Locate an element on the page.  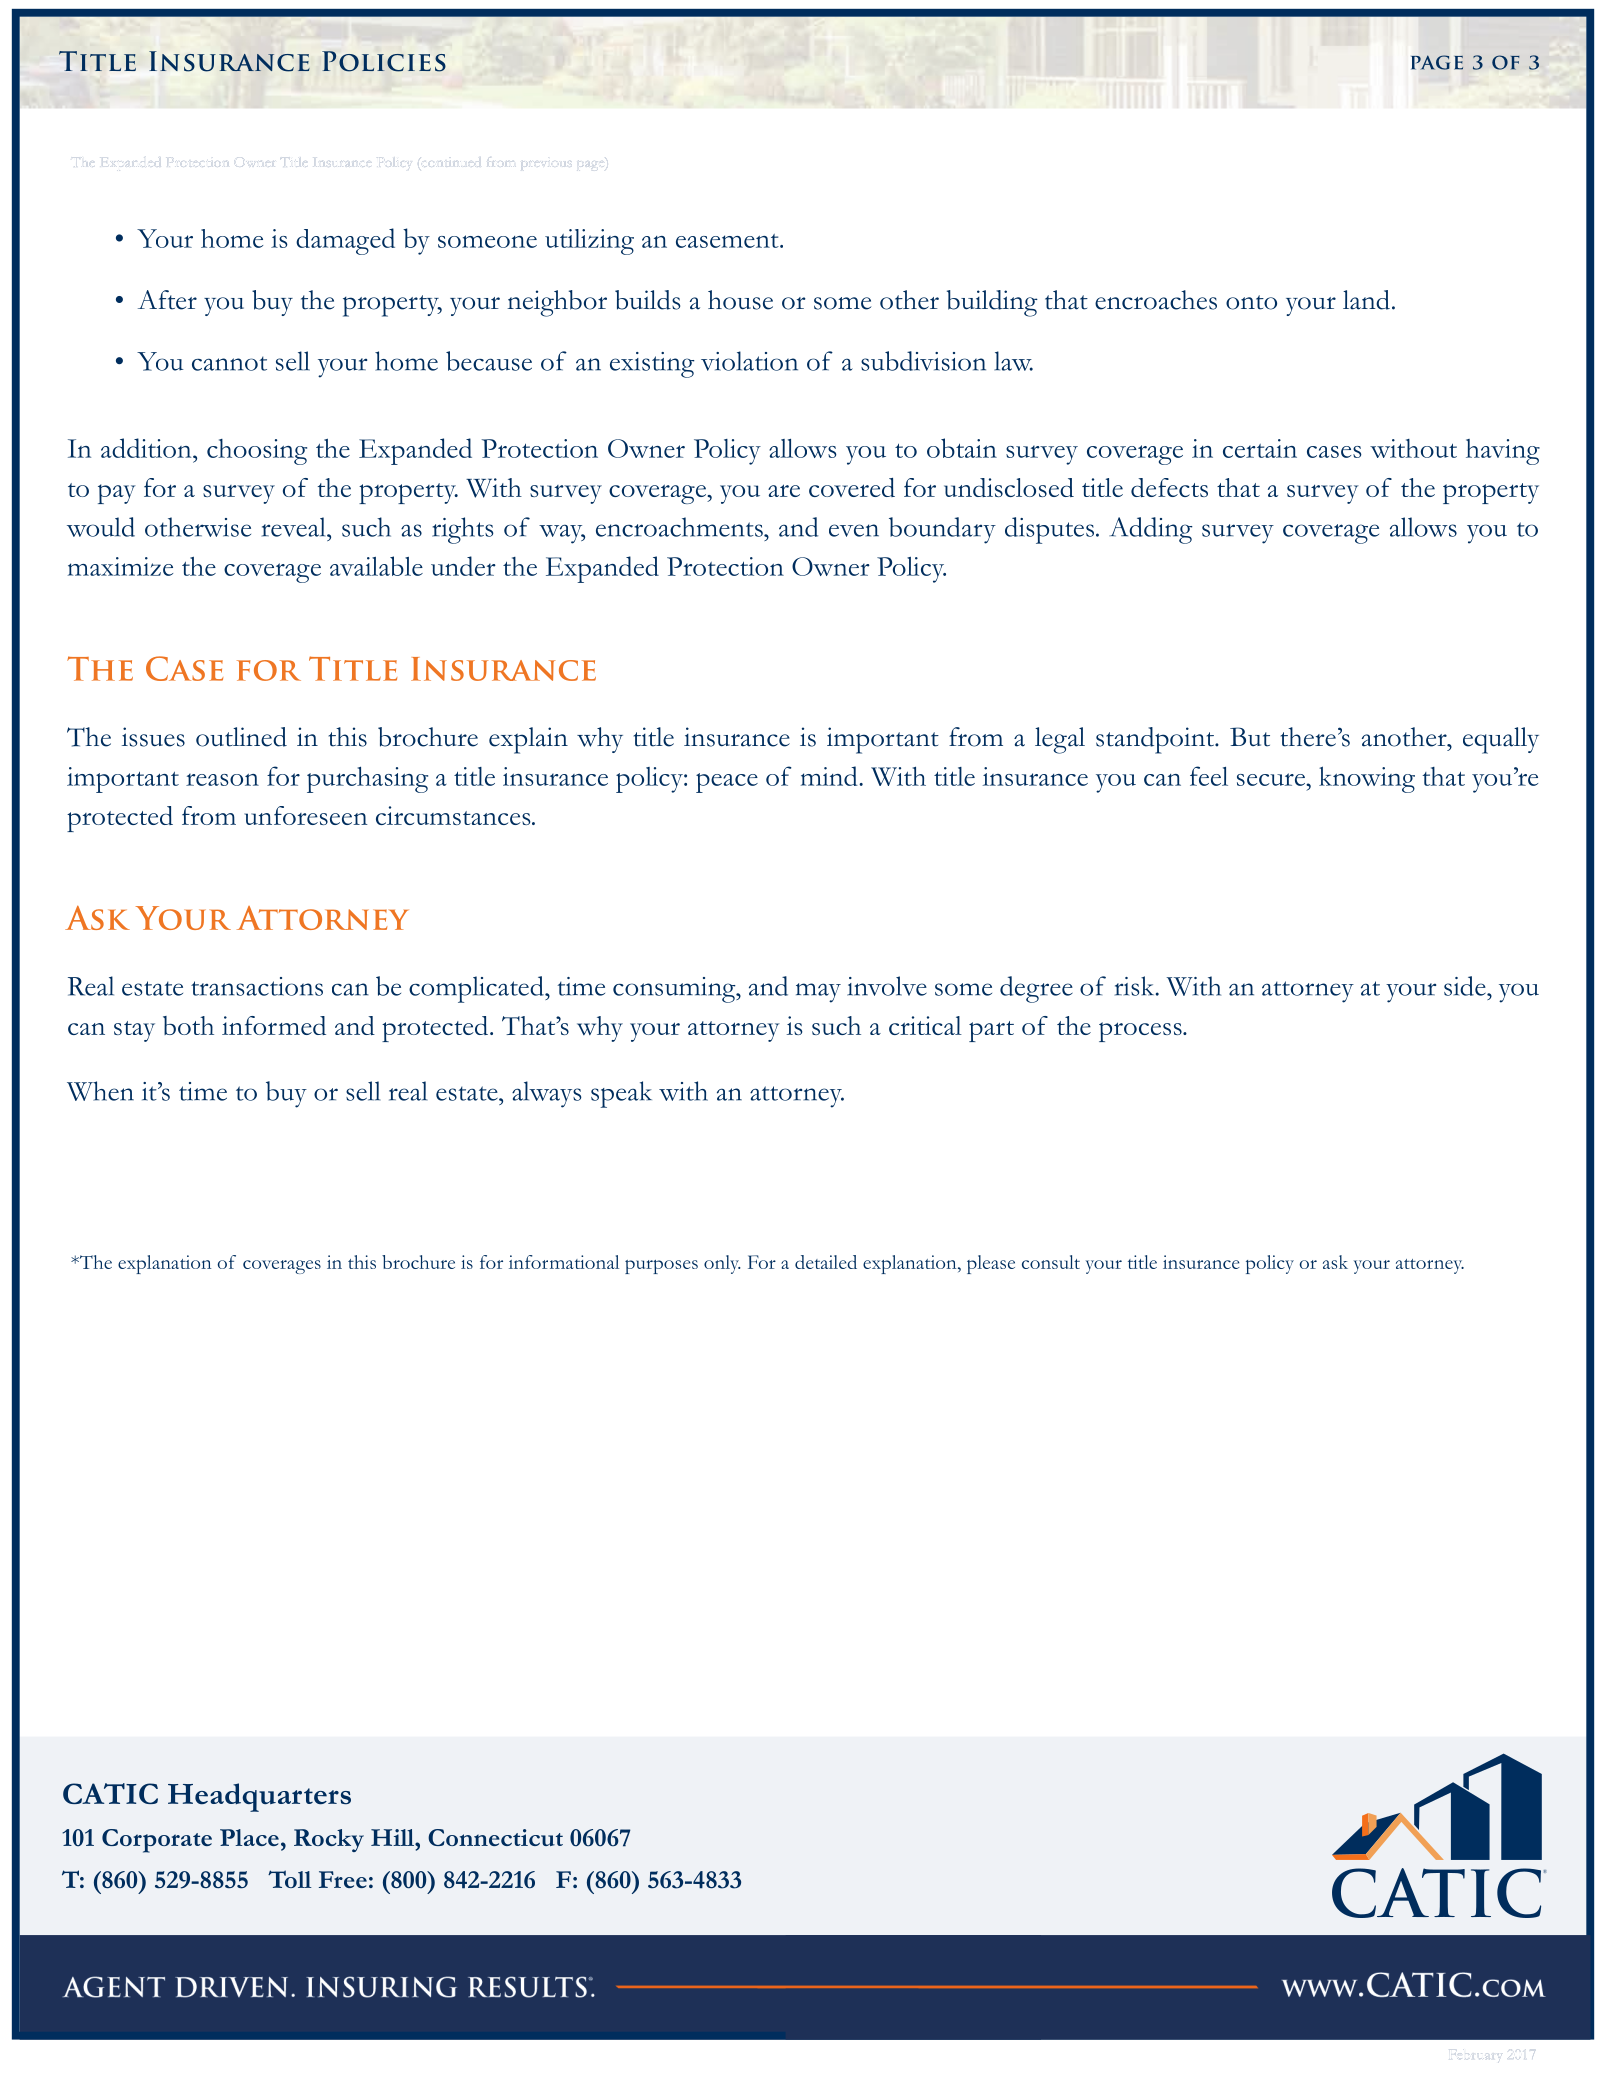
informational is located at coordinates (564, 1262).
